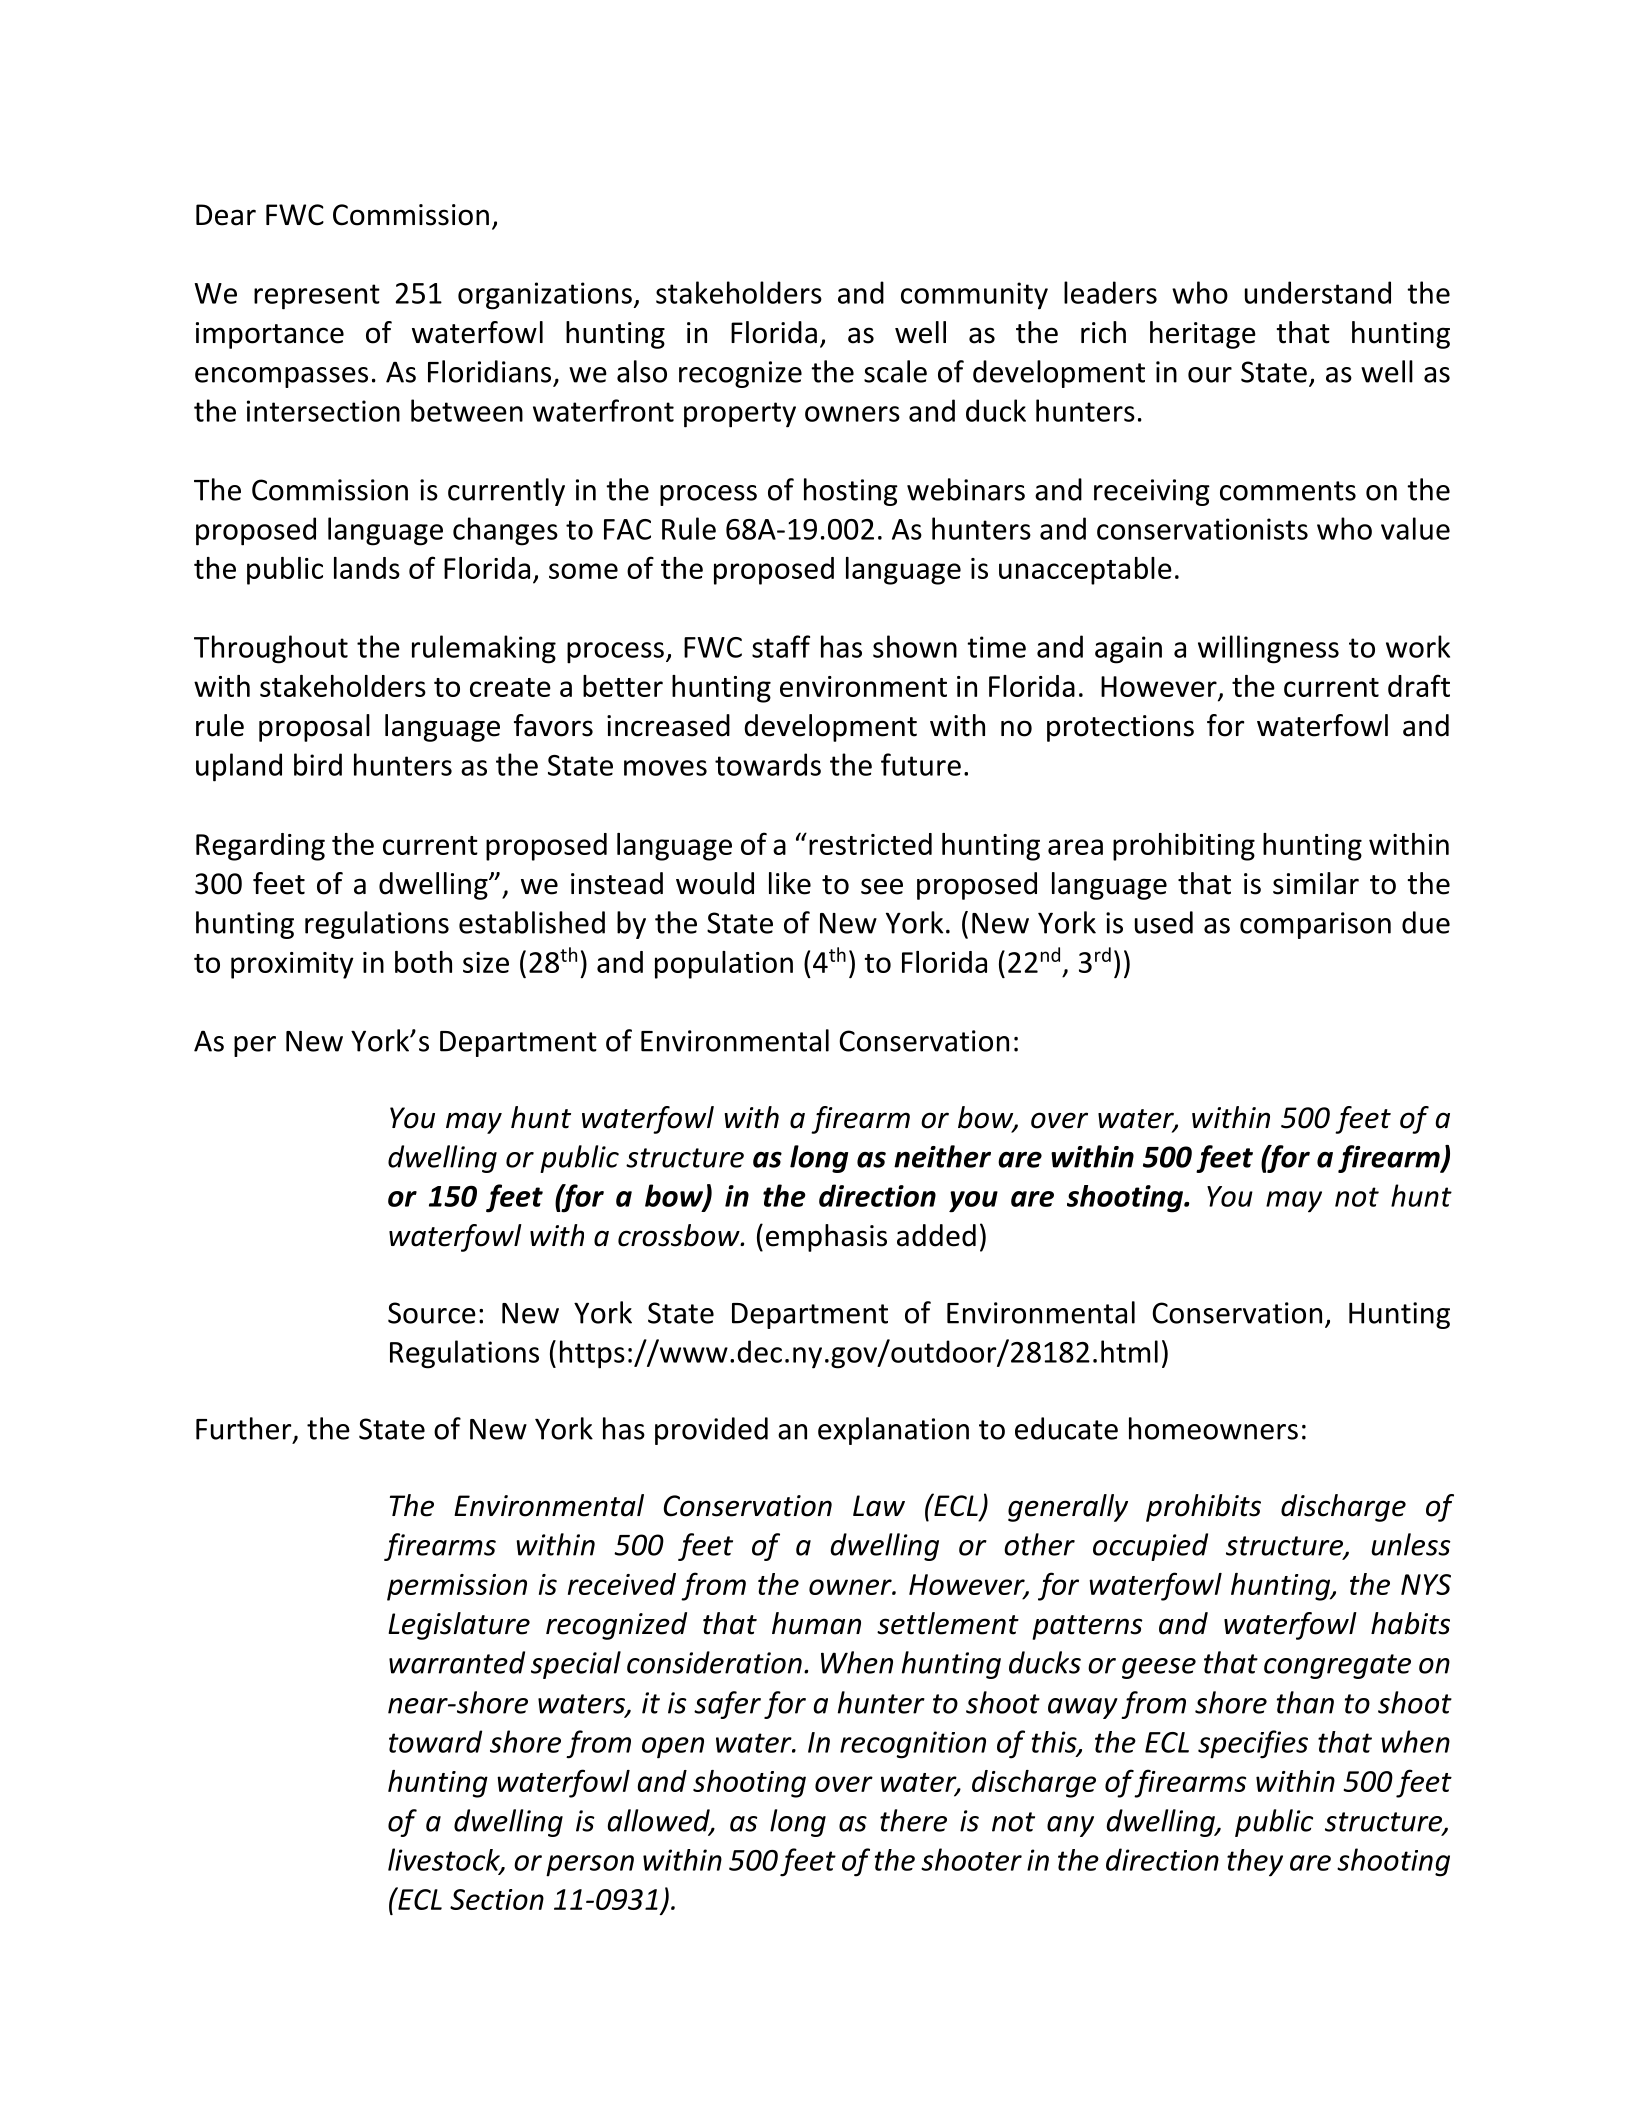  Describe the element at coordinates (913, 1820) in the screenshot. I see `there` at that location.
